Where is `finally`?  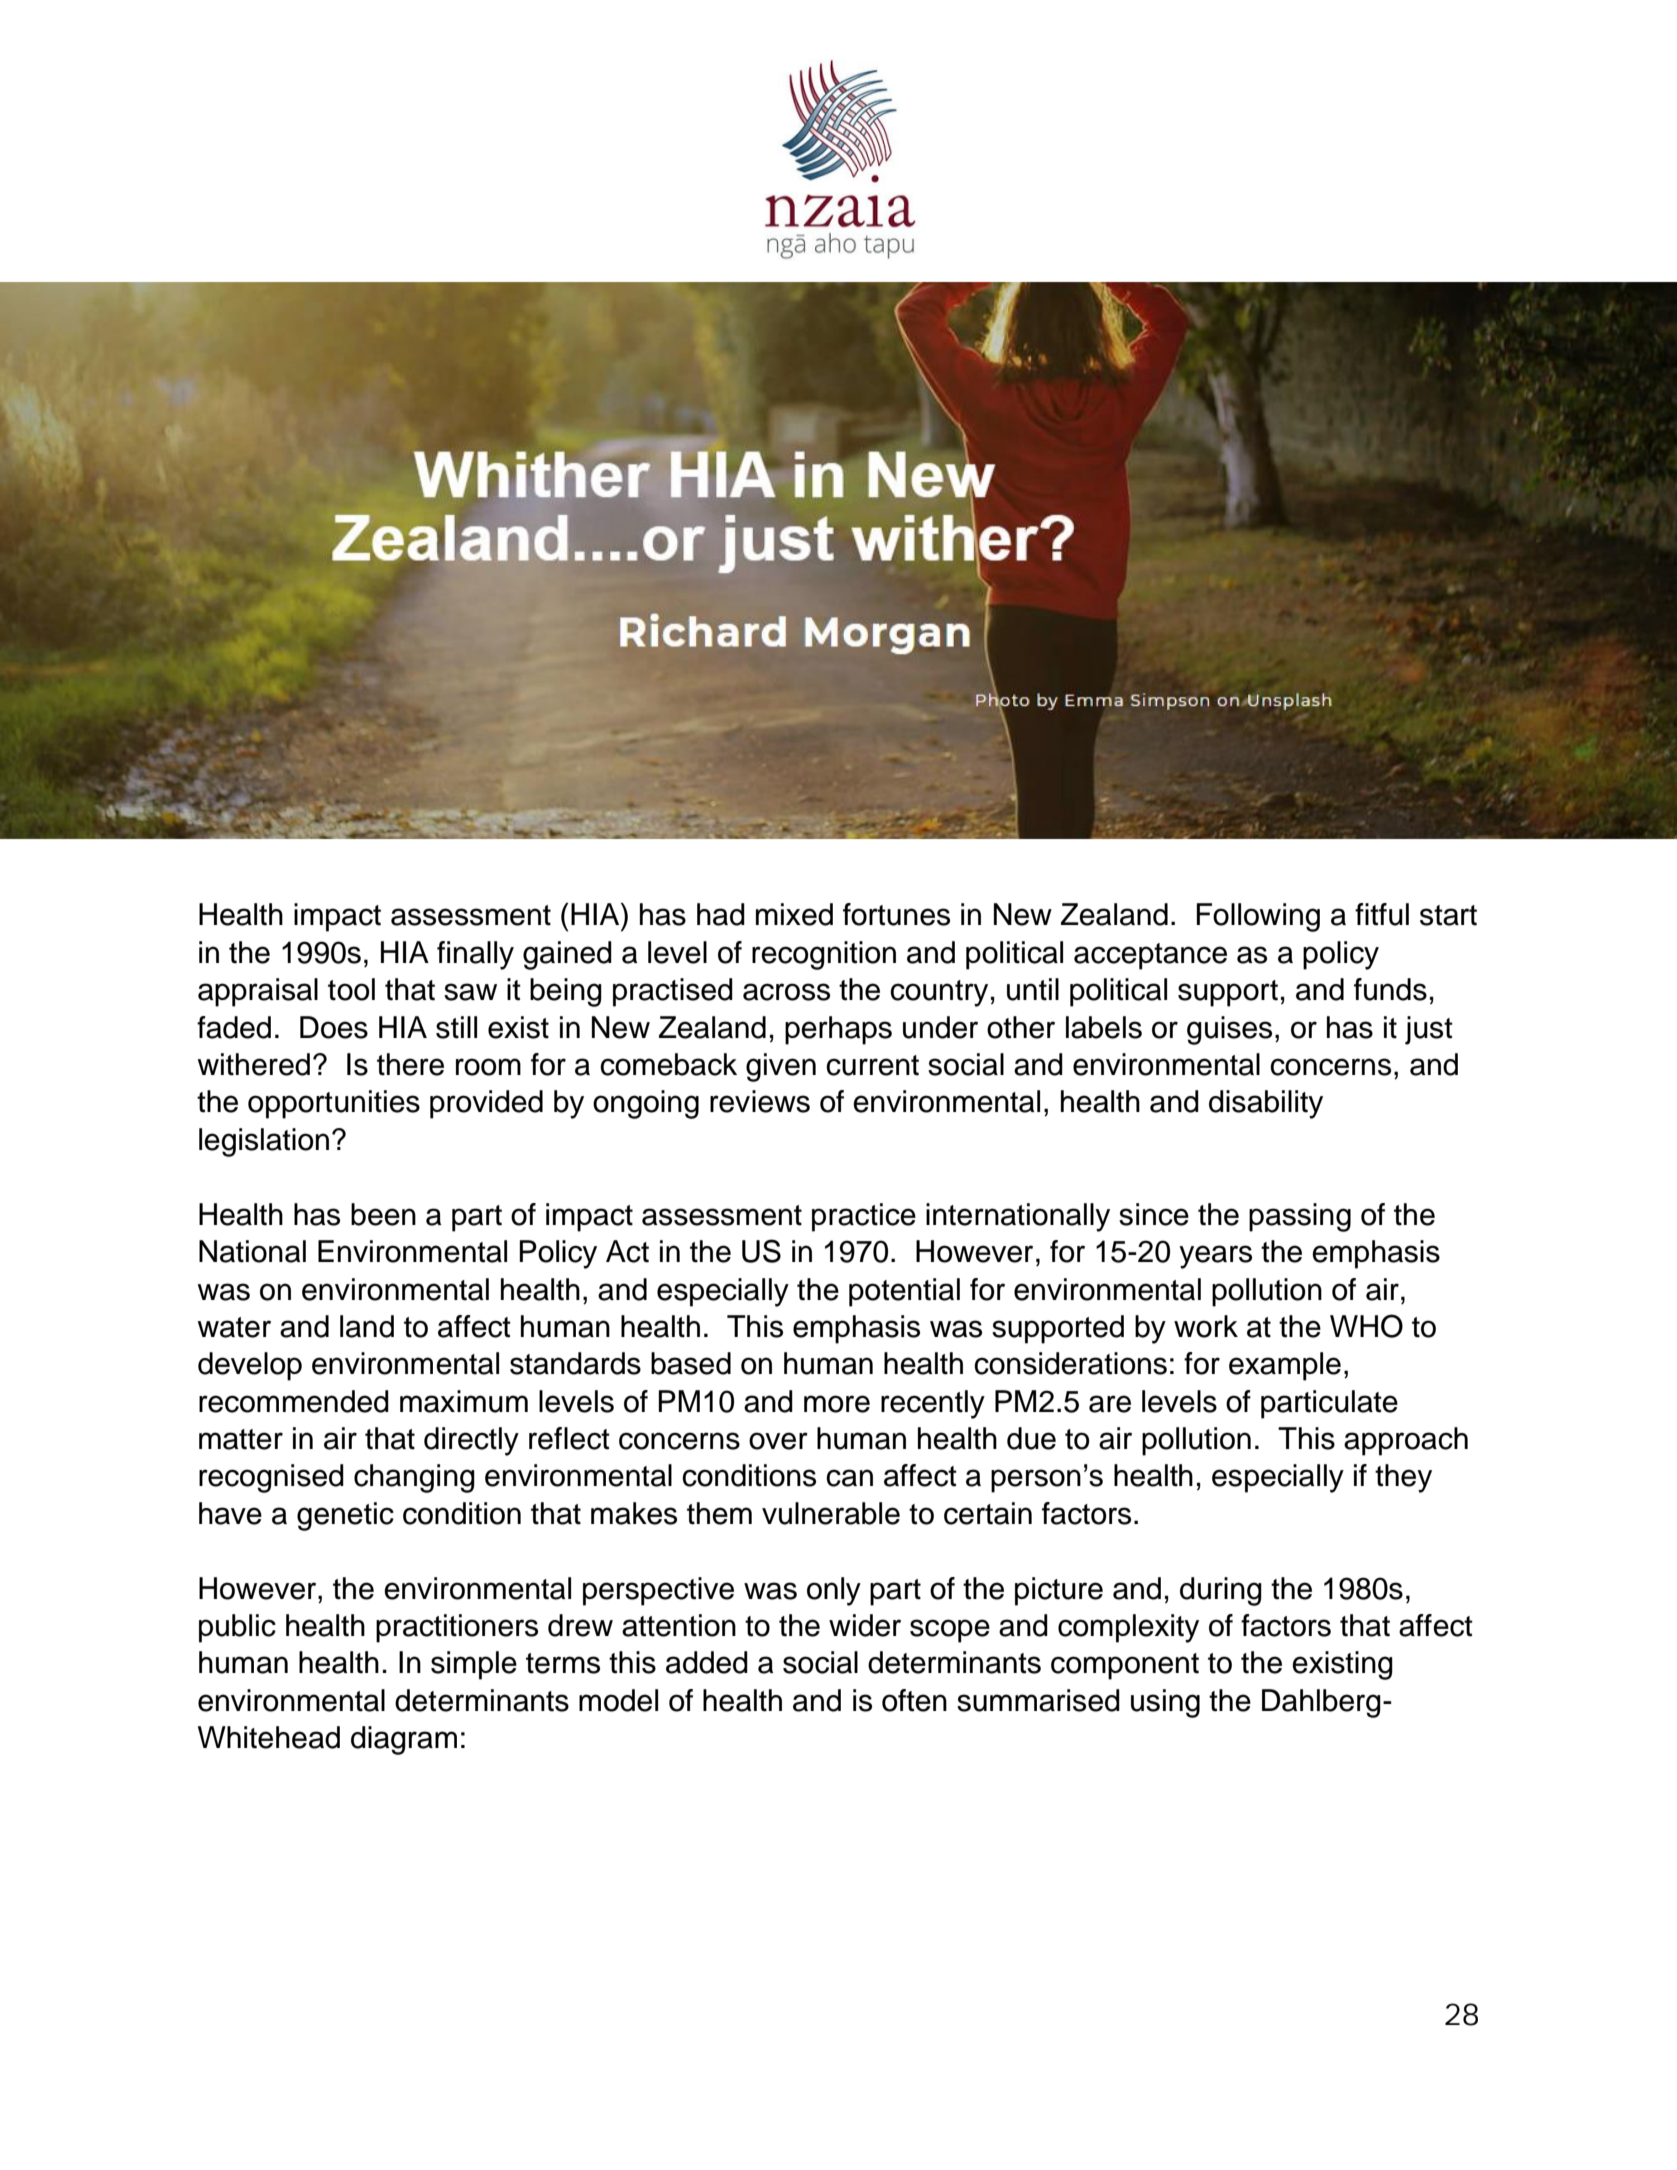
finally is located at coordinates (475, 955).
